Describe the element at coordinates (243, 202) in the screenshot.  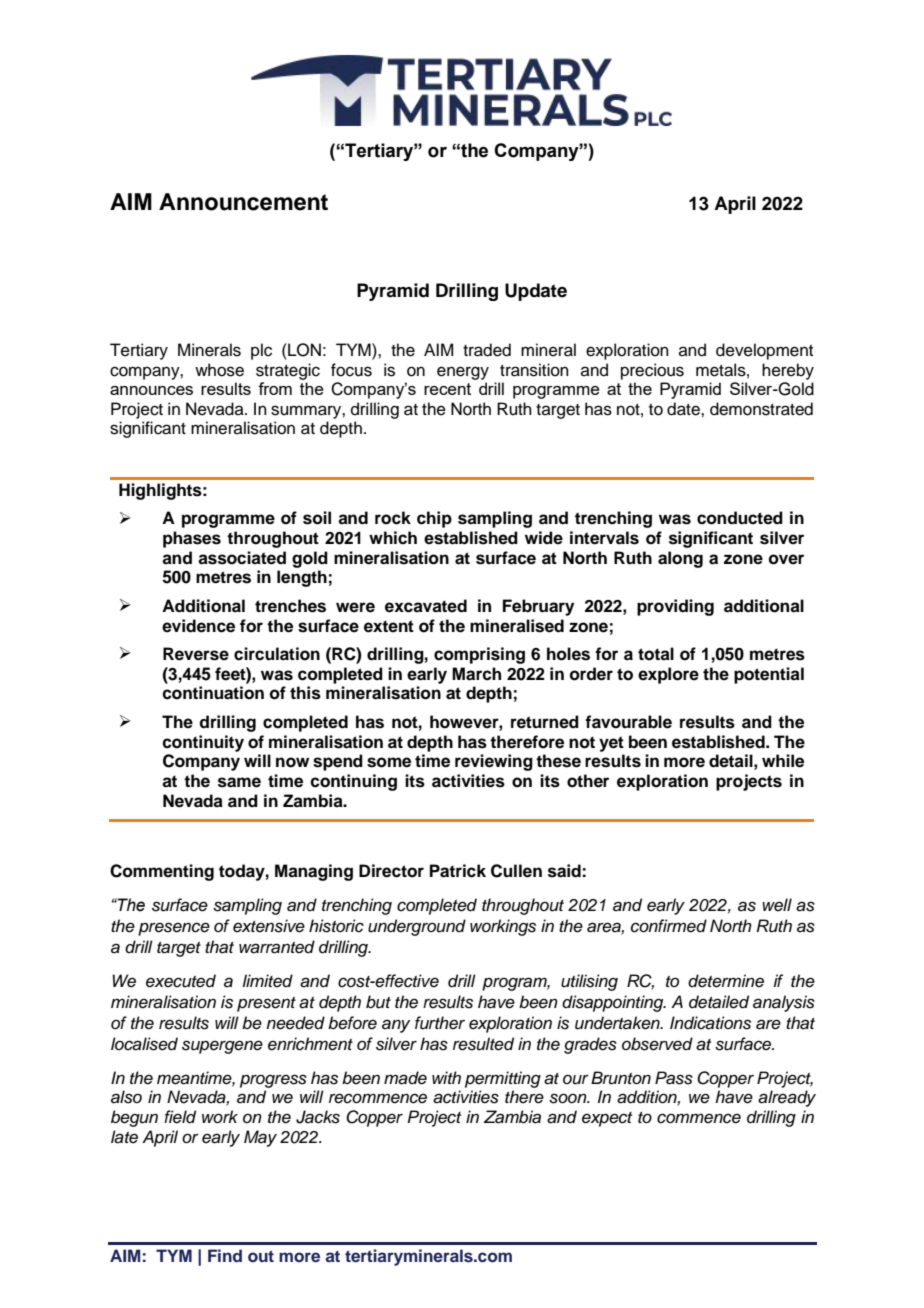
I see `Announcement` at that location.
